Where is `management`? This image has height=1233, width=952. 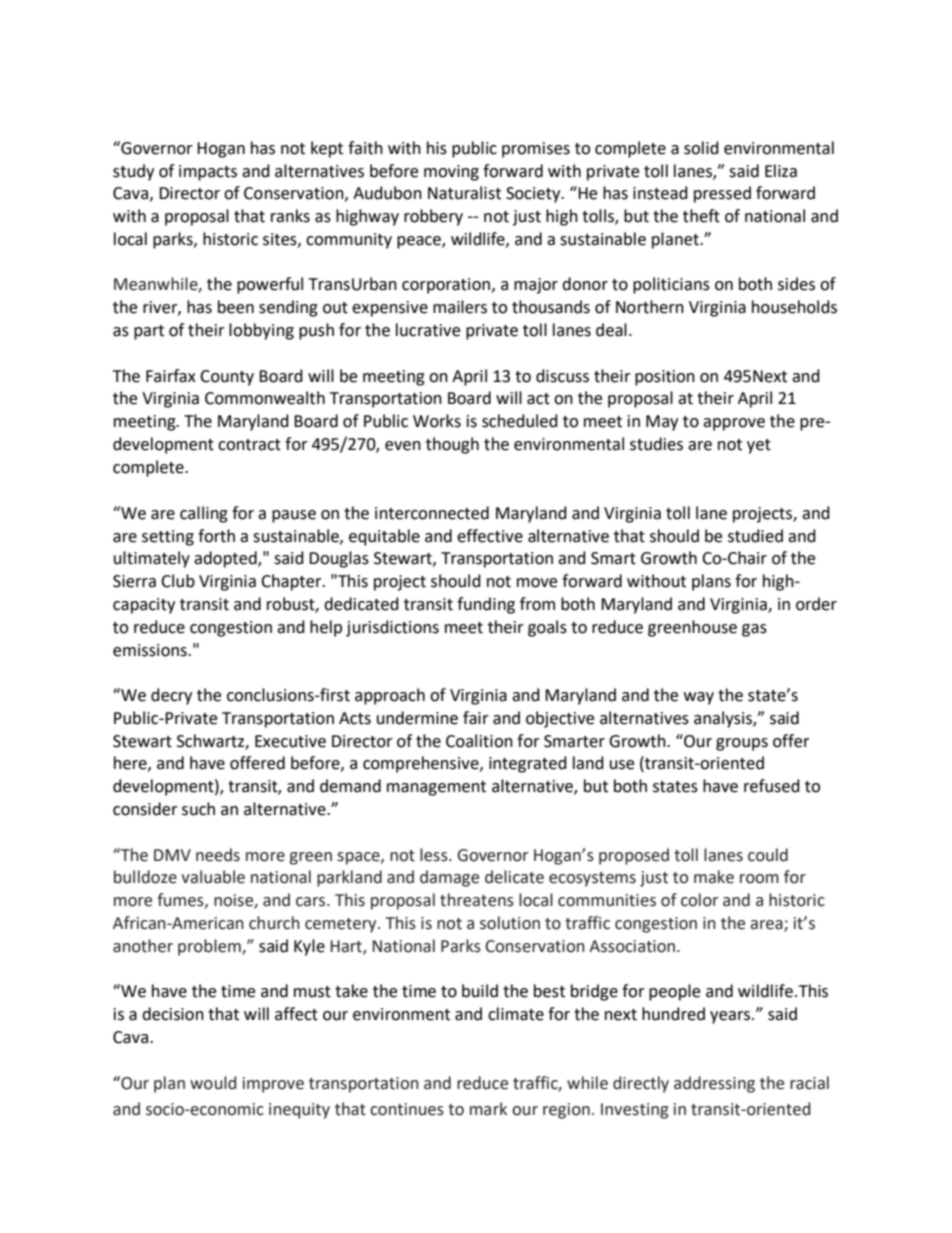 management is located at coordinates (436, 788).
